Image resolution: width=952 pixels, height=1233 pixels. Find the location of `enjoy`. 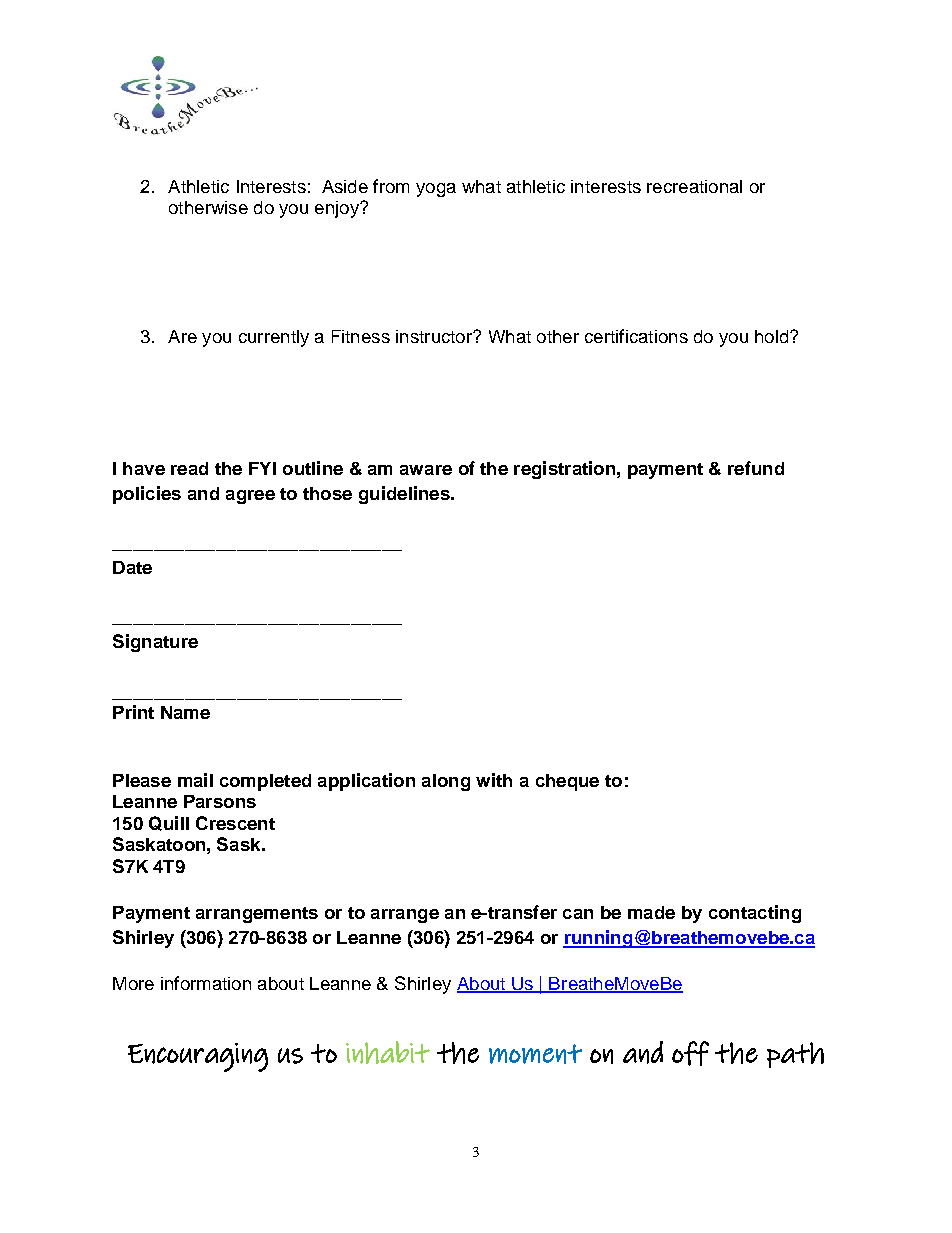

enjoy is located at coordinates (338, 209).
